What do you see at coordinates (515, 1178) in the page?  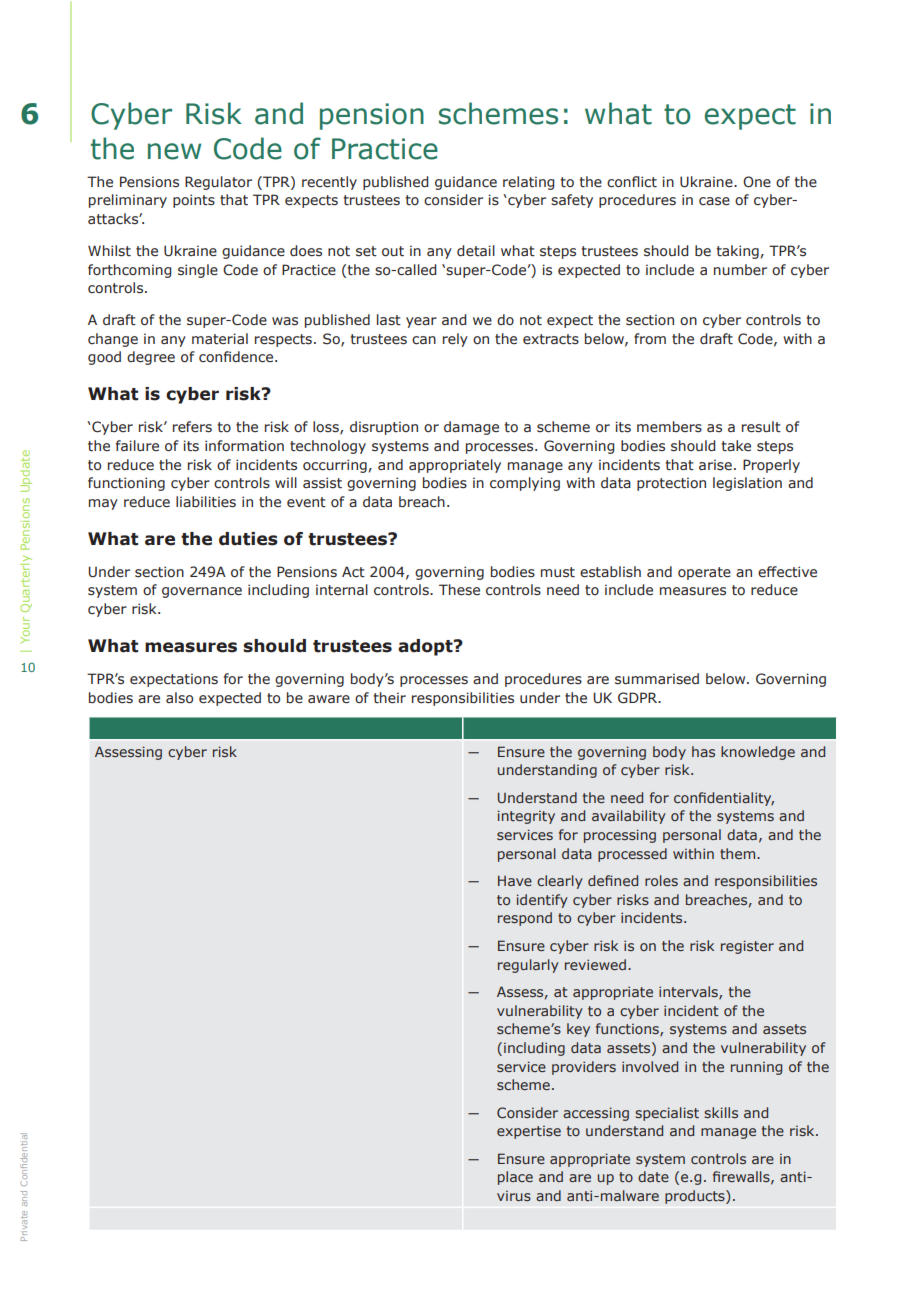 I see `place` at bounding box center [515, 1178].
